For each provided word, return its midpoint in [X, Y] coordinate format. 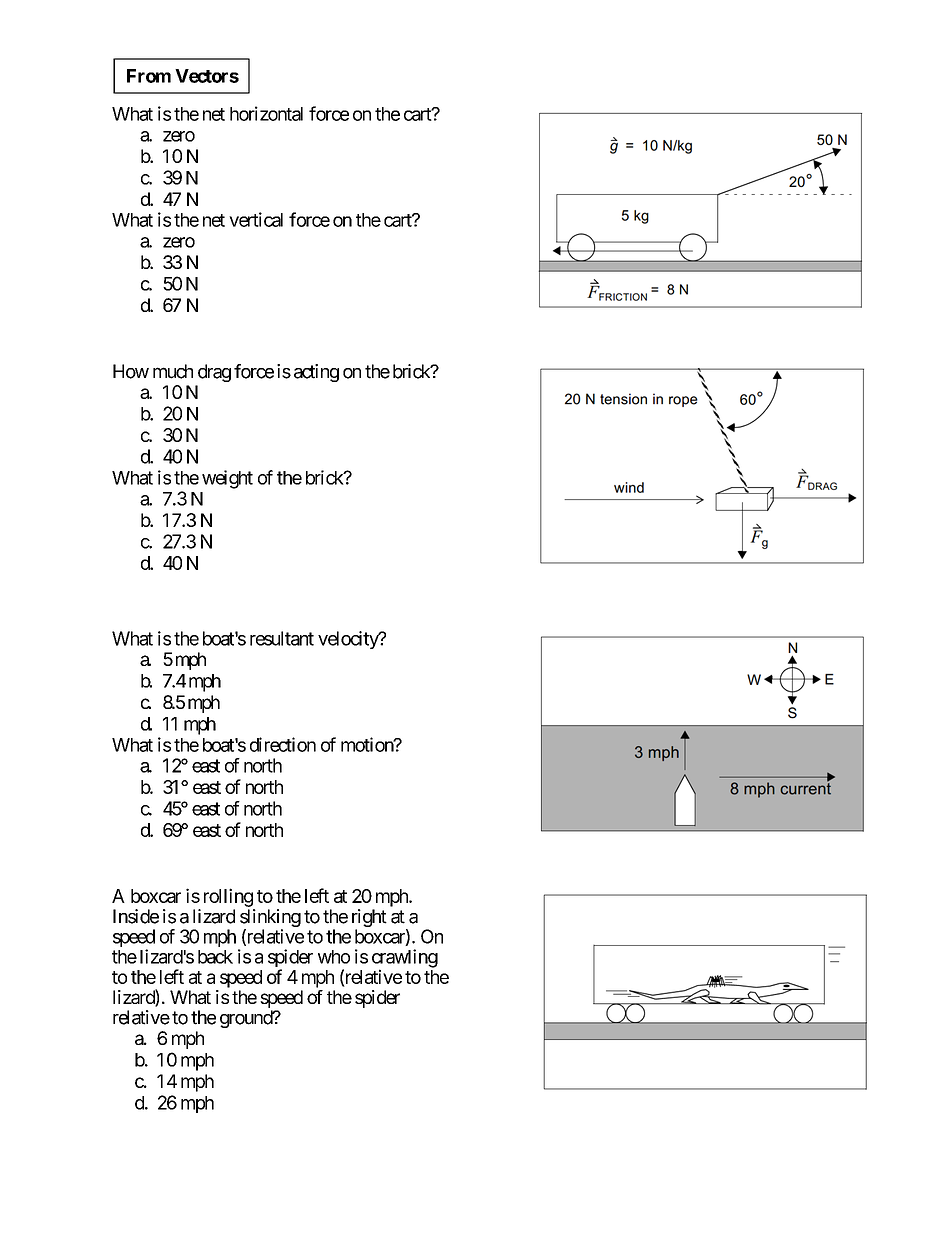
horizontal [266, 113]
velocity [349, 640]
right [369, 919]
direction [283, 744]
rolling [228, 897]
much [173, 371]
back [215, 957]
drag [214, 373]
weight [227, 479]
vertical [256, 219]
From [149, 76]
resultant [282, 638]
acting [316, 373]
